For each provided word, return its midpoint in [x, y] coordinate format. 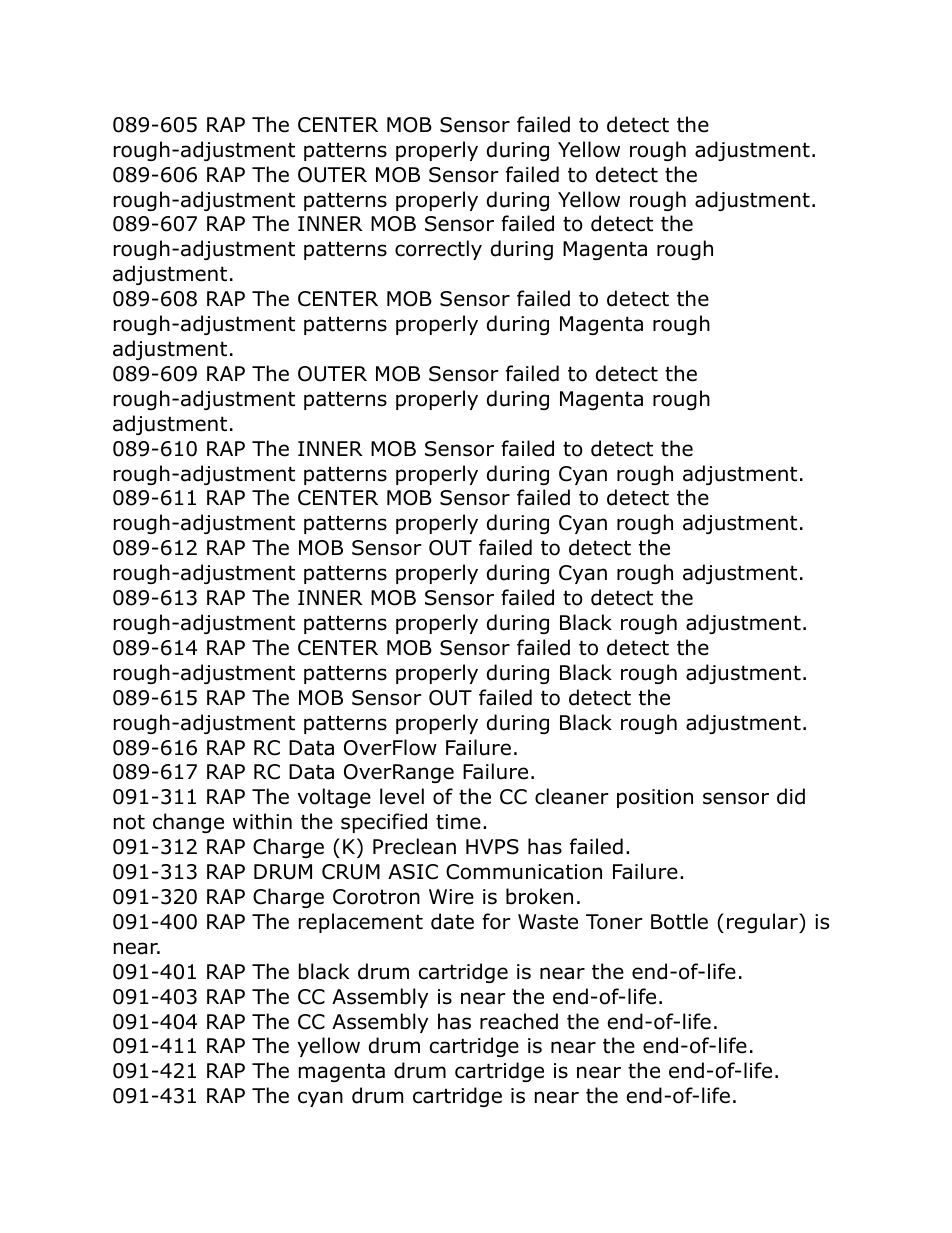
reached [519, 1021]
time [458, 822]
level [402, 796]
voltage [334, 798]
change [188, 823]
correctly [438, 250]
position [655, 798]
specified [384, 823]
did [791, 796]
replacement [361, 923]
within [262, 821]
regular [763, 923]
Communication [524, 872]
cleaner [572, 796]
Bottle [679, 921]
